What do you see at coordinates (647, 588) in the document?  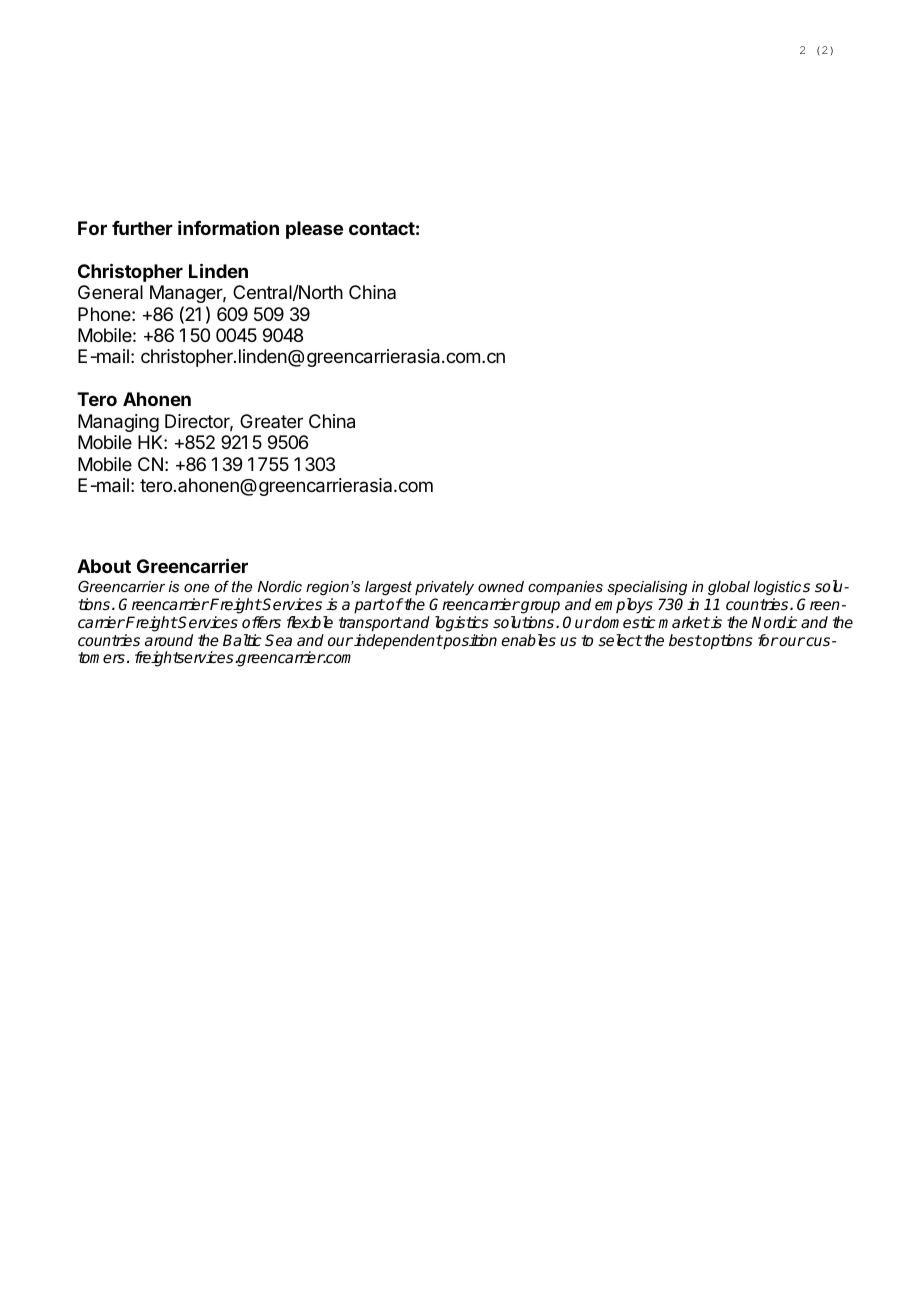 I see `specialising` at bounding box center [647, 588].
